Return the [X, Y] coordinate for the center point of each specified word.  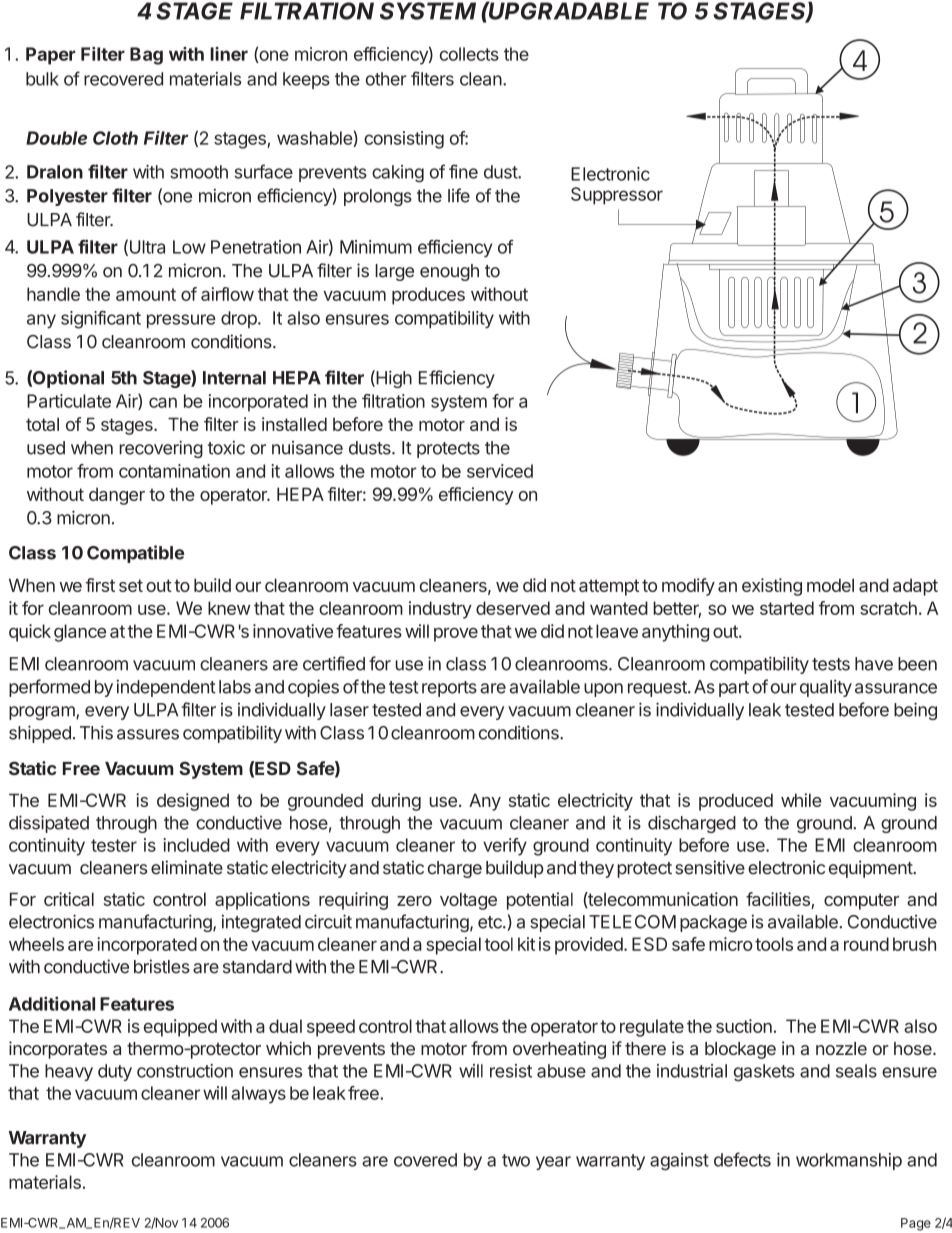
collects [469, 54]
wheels [36, 944]
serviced [500, 471]
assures [148, 734]
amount [146, 294]
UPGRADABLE [568, 10]
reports [449, 689]
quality [826, 688]
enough [449, 272]
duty [115, 1072]
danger [117, 496]
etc [491, 922]
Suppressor [617, 196]
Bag [146, 56]
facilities [779, 900]
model [830, 585]
